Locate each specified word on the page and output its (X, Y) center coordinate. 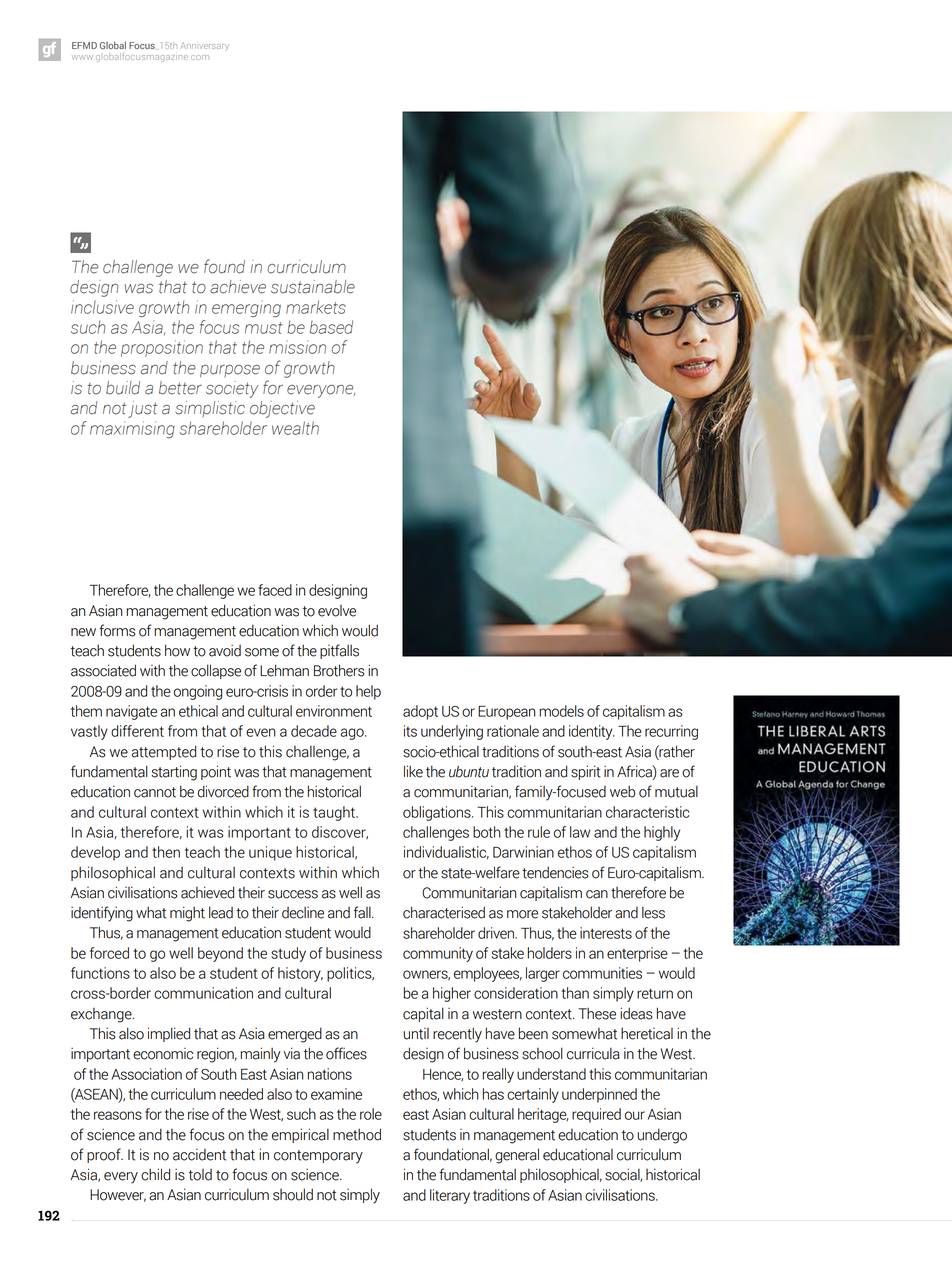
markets (316, 307)
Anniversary (205, 46)
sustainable (313, 287)
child (155, 1174)
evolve (337, 611)
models (561, 711)
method (357, 1134)
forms (117, 630)
